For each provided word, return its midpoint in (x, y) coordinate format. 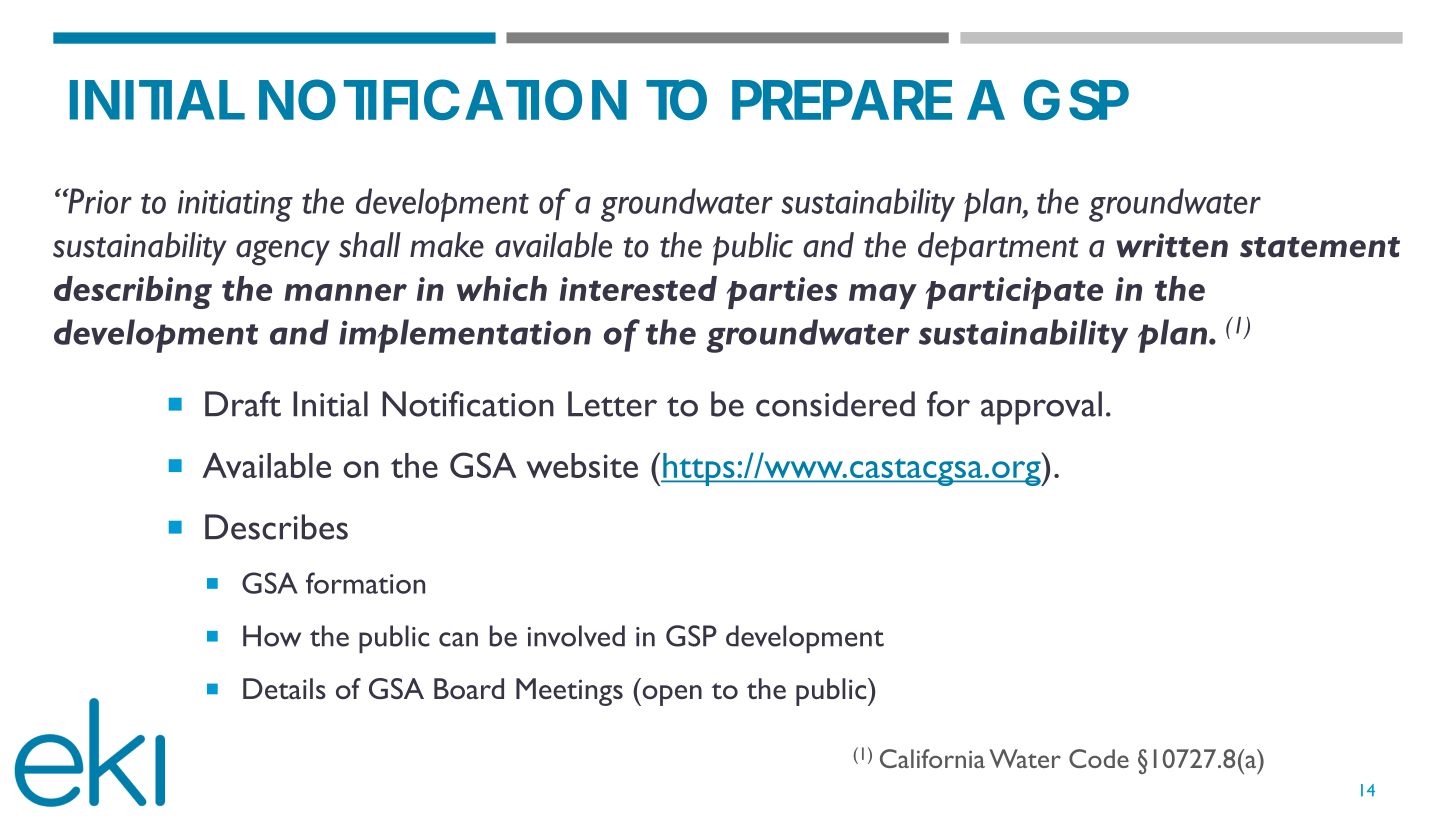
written (1172, 245)
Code (1099, 758)
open (671, 695)
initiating (235, 206)
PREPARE (842, 100)
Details (284, 688)
